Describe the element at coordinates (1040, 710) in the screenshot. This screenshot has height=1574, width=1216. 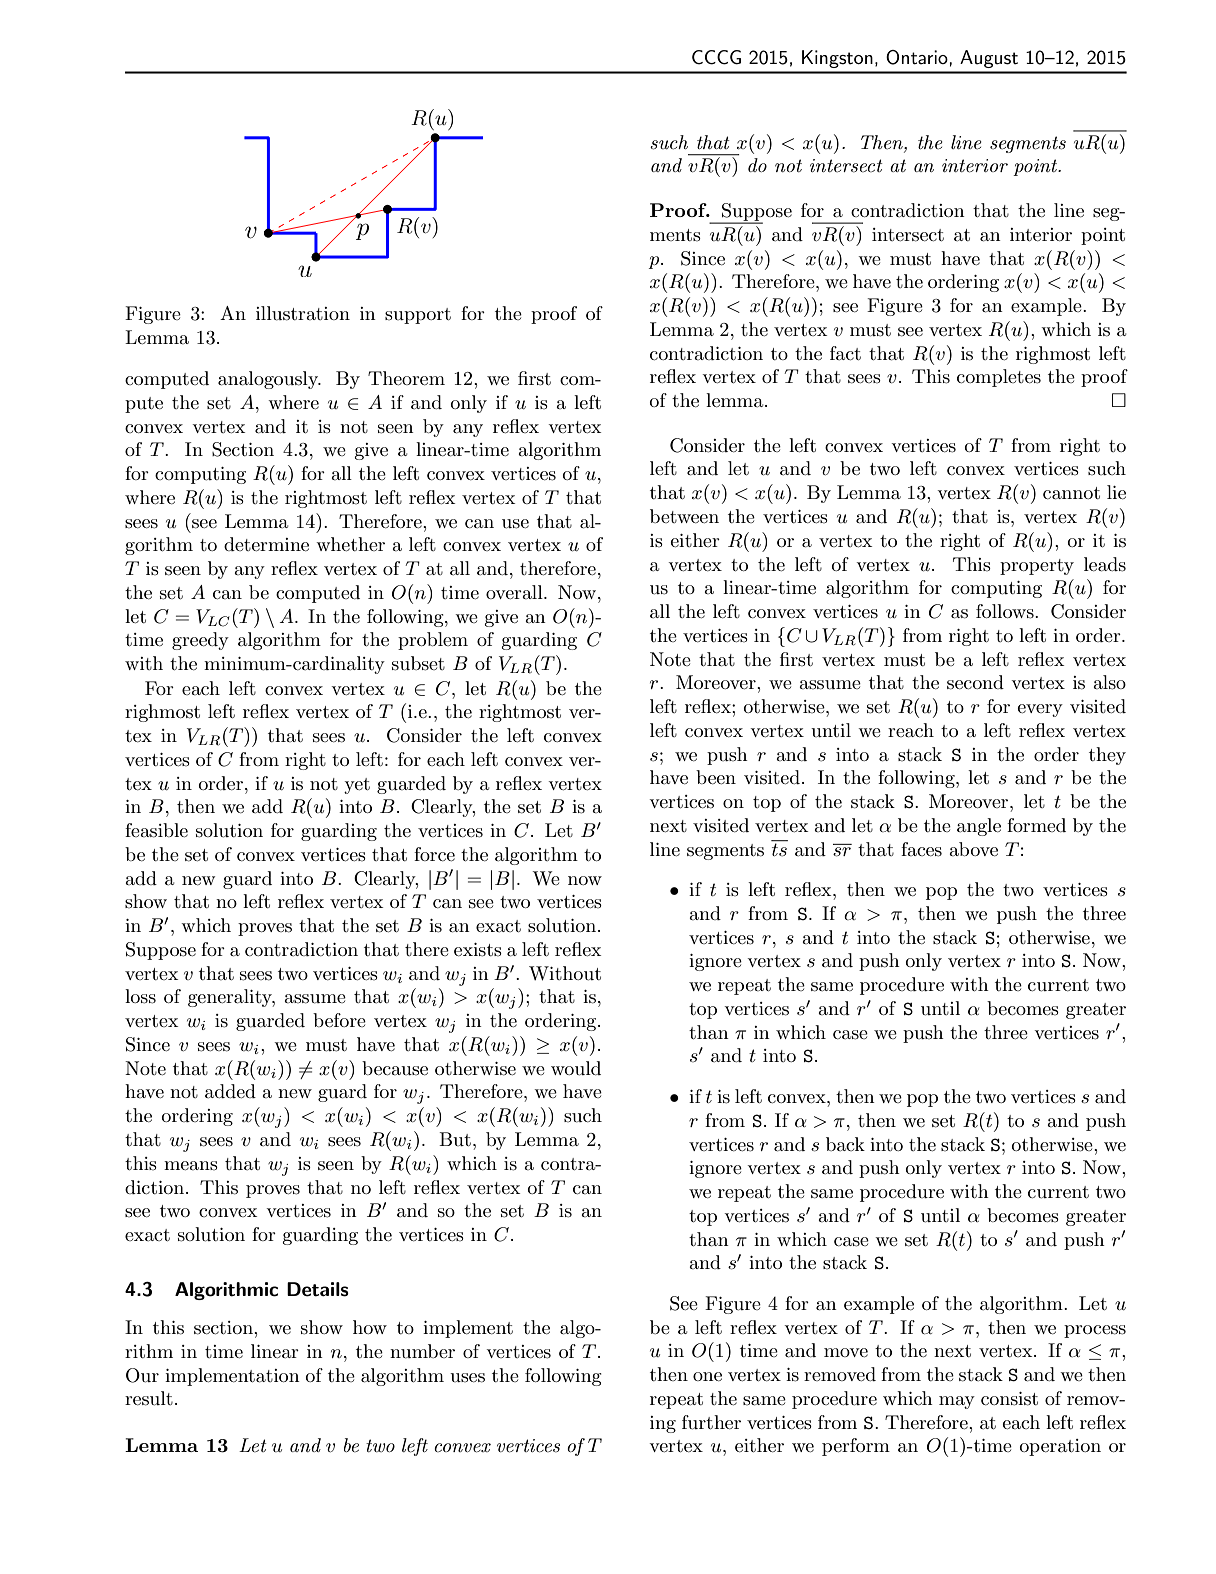
I see `every` at that location.
